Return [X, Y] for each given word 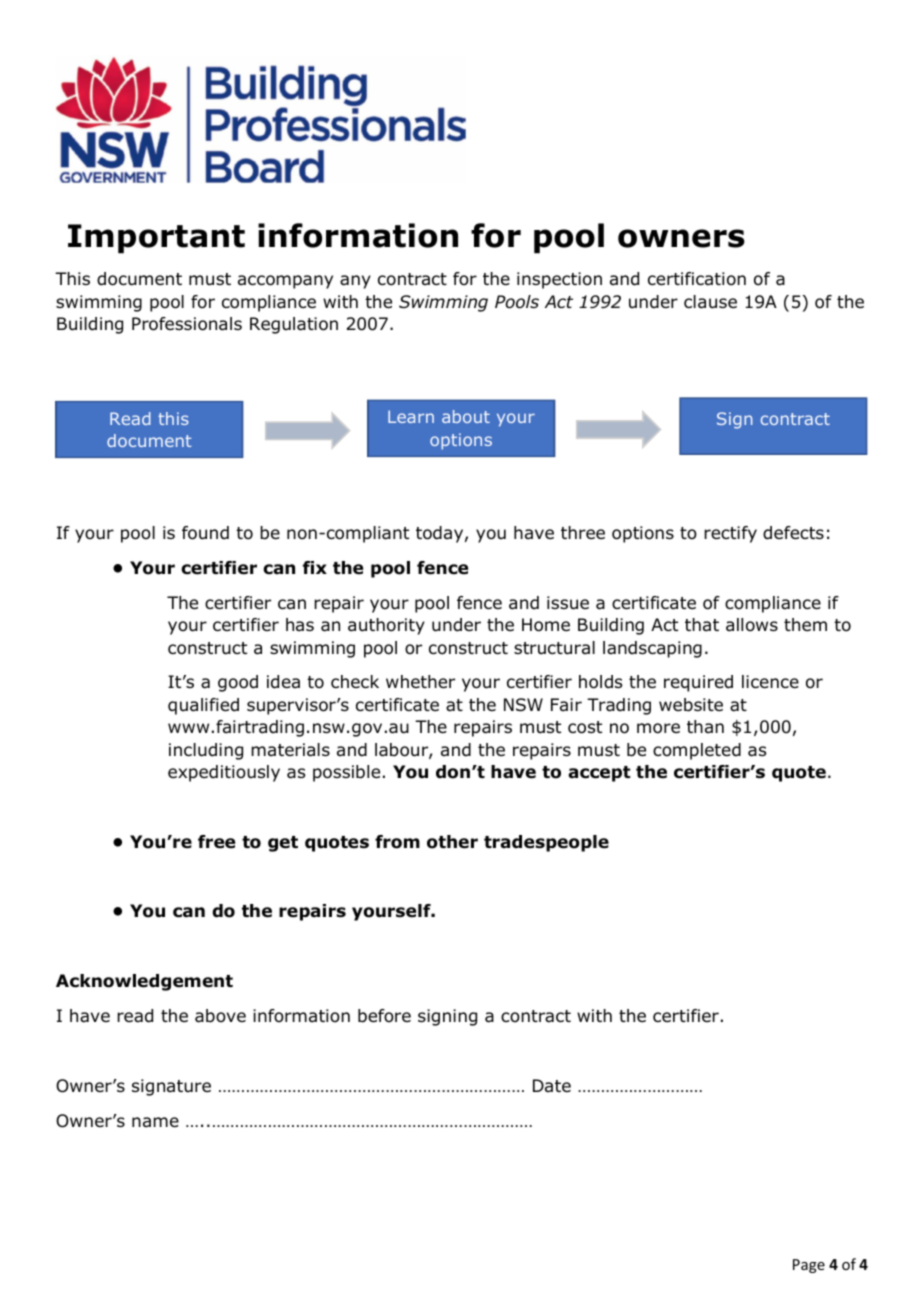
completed [697, 751]
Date [552, 1085]
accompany [285, 282]
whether [420, 682]
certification [697, 279]
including [206, 751]
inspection [559, 280]
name [155, 1122]
